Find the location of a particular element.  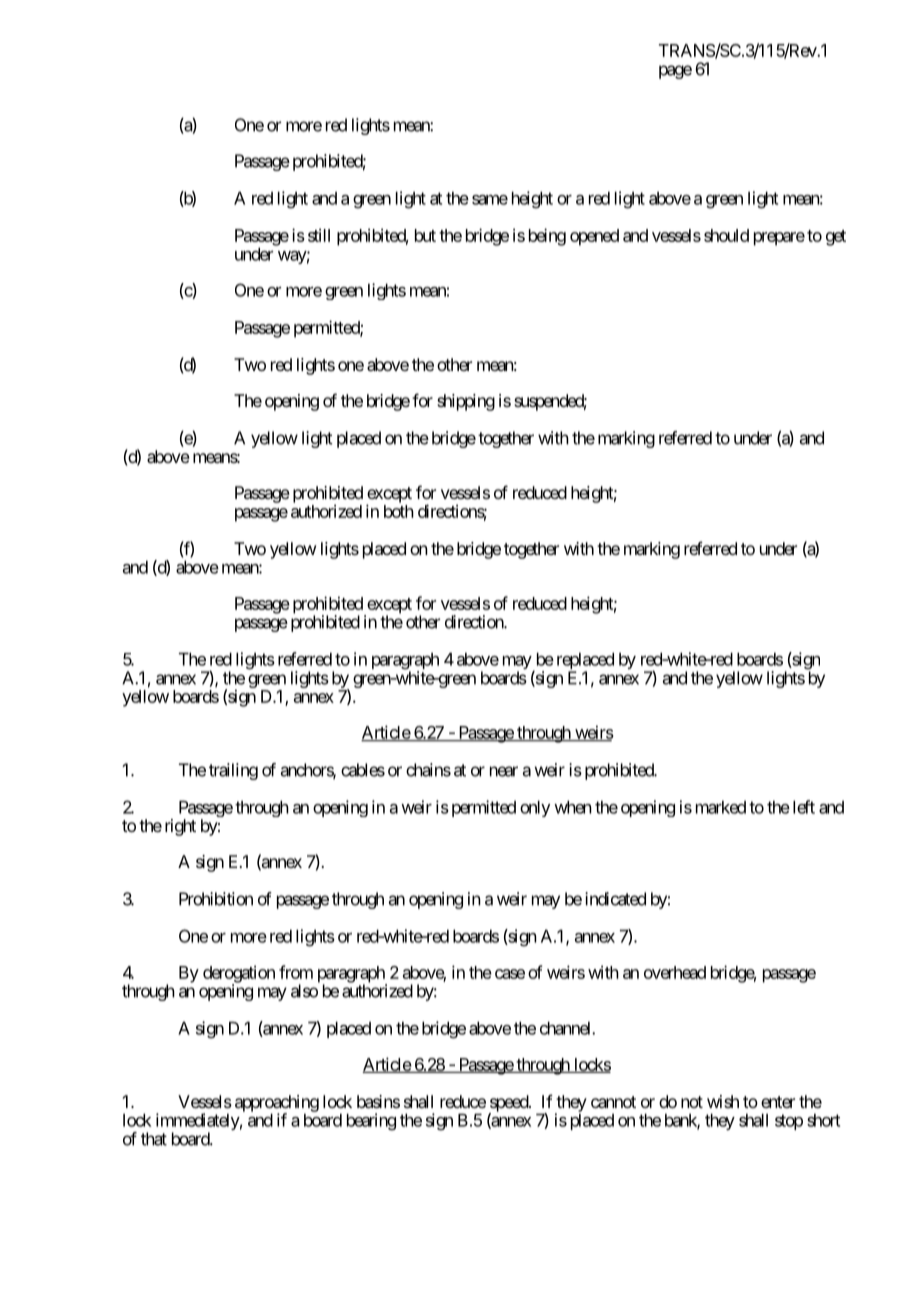

only is located at coordinates (535, 808).
